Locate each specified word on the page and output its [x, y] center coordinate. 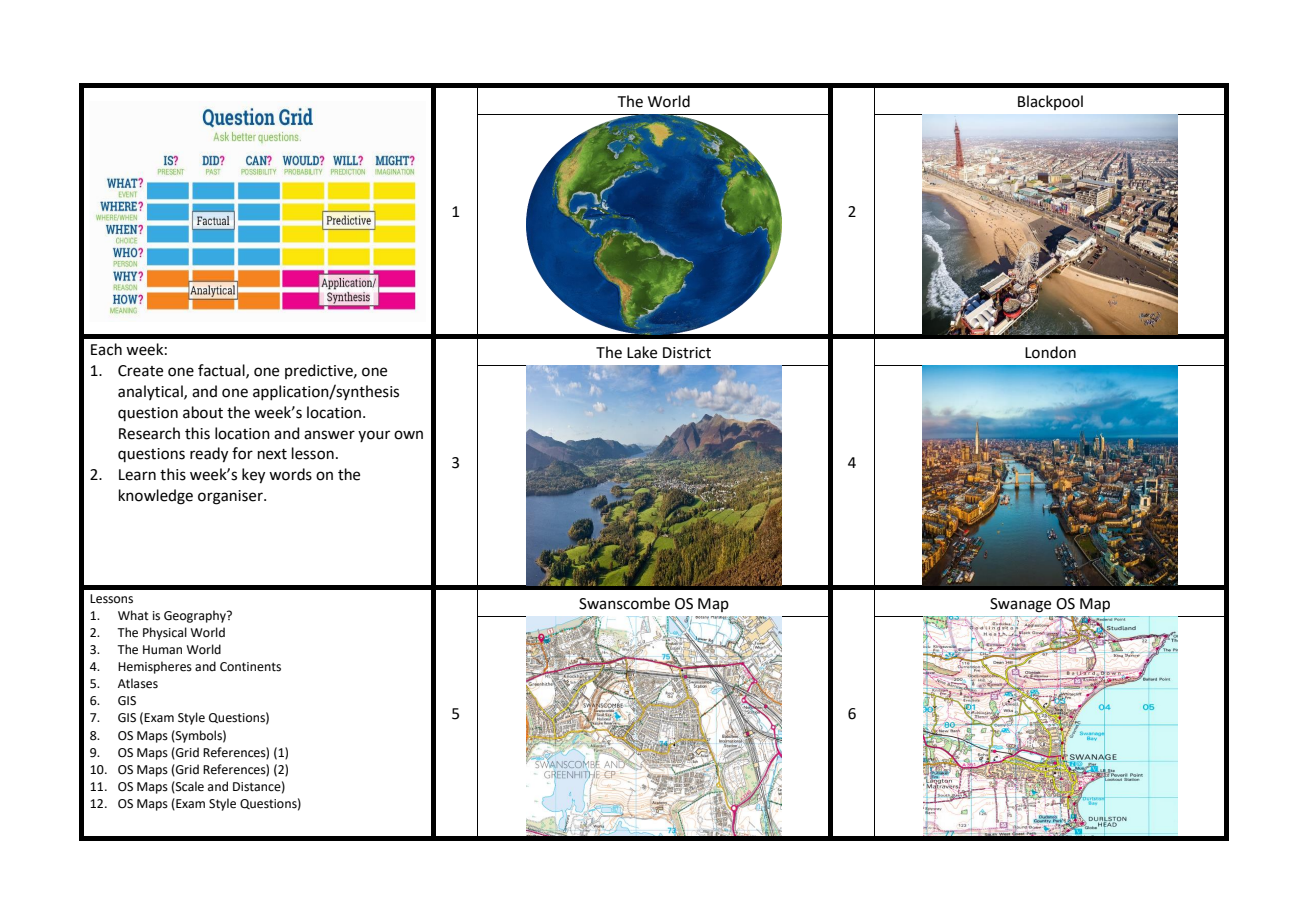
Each [106, 349]
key [253, 476]
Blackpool [1050, 102]
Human [162, 650]
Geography [196, 616]
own [408, 435]
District [687, 353]
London [1050, 352]
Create [140, 371]
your [374, 436]
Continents [250, 667]
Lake [642, 352]
